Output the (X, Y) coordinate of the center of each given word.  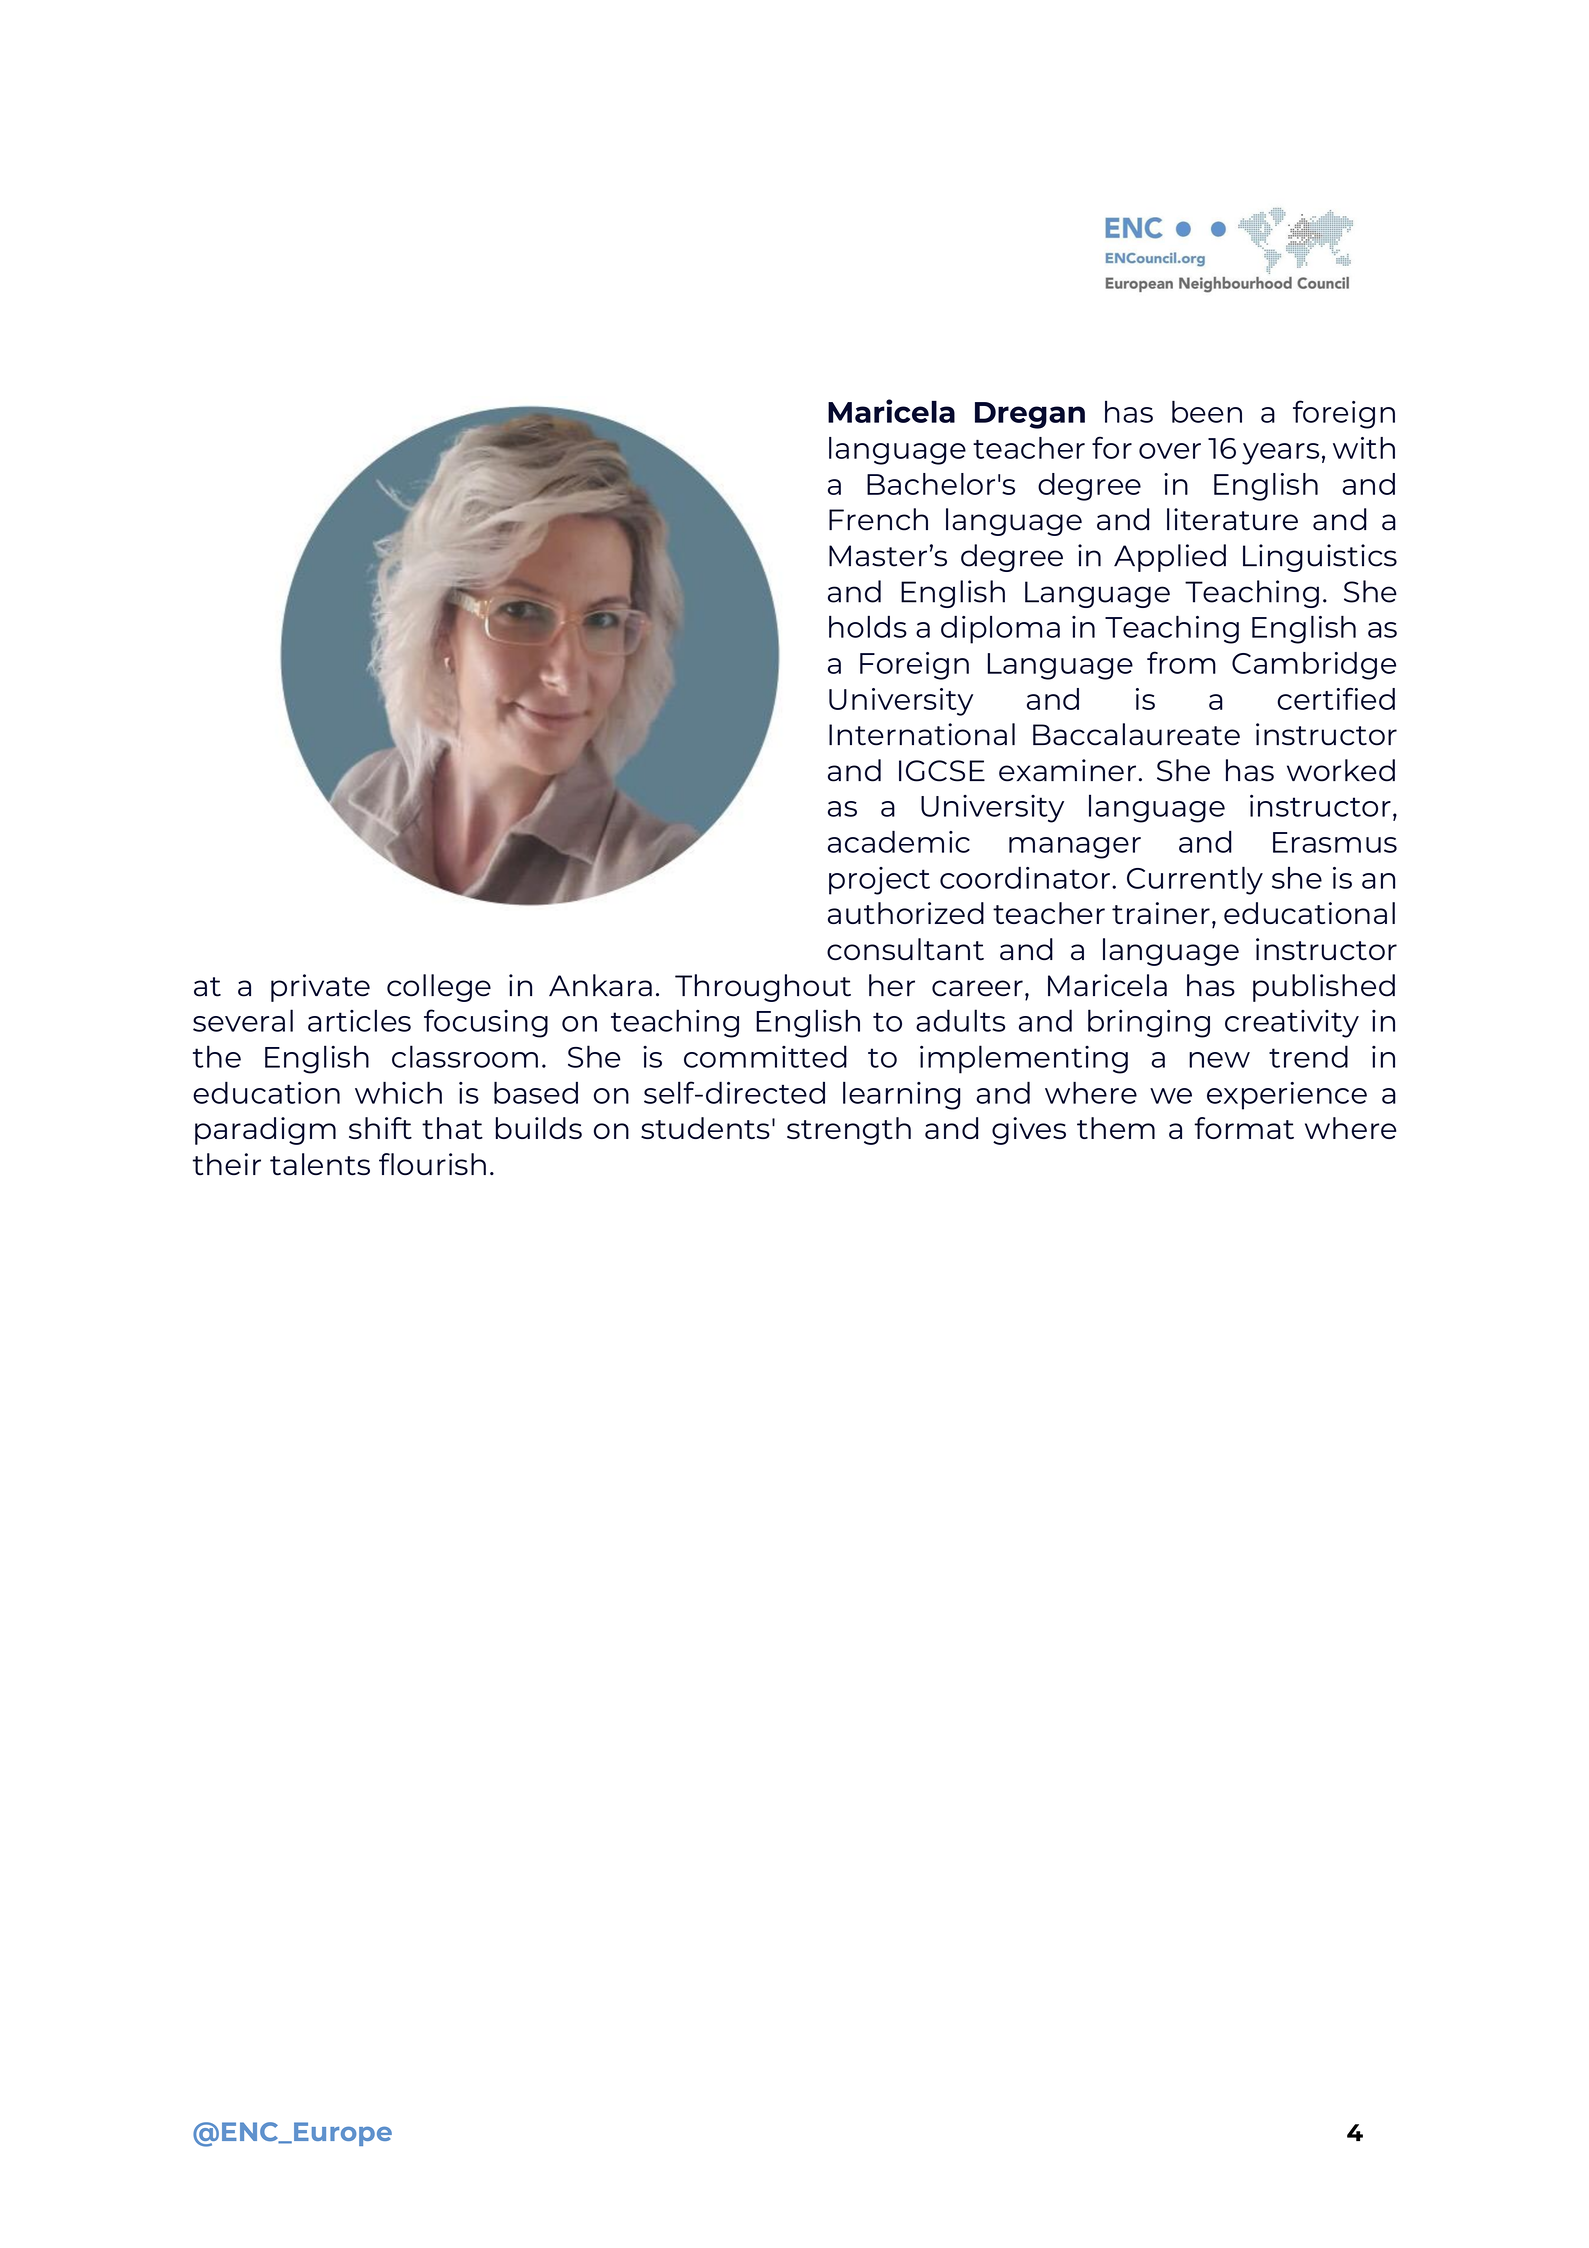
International (922, 734)
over (1170, 451)
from (1181, 662)
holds (868, 627)
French (878, 519)
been (1207, 411)
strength (849, 1131)
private (320, 988)
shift (380, 1128)
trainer (1161, 913)
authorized (906, 913)
